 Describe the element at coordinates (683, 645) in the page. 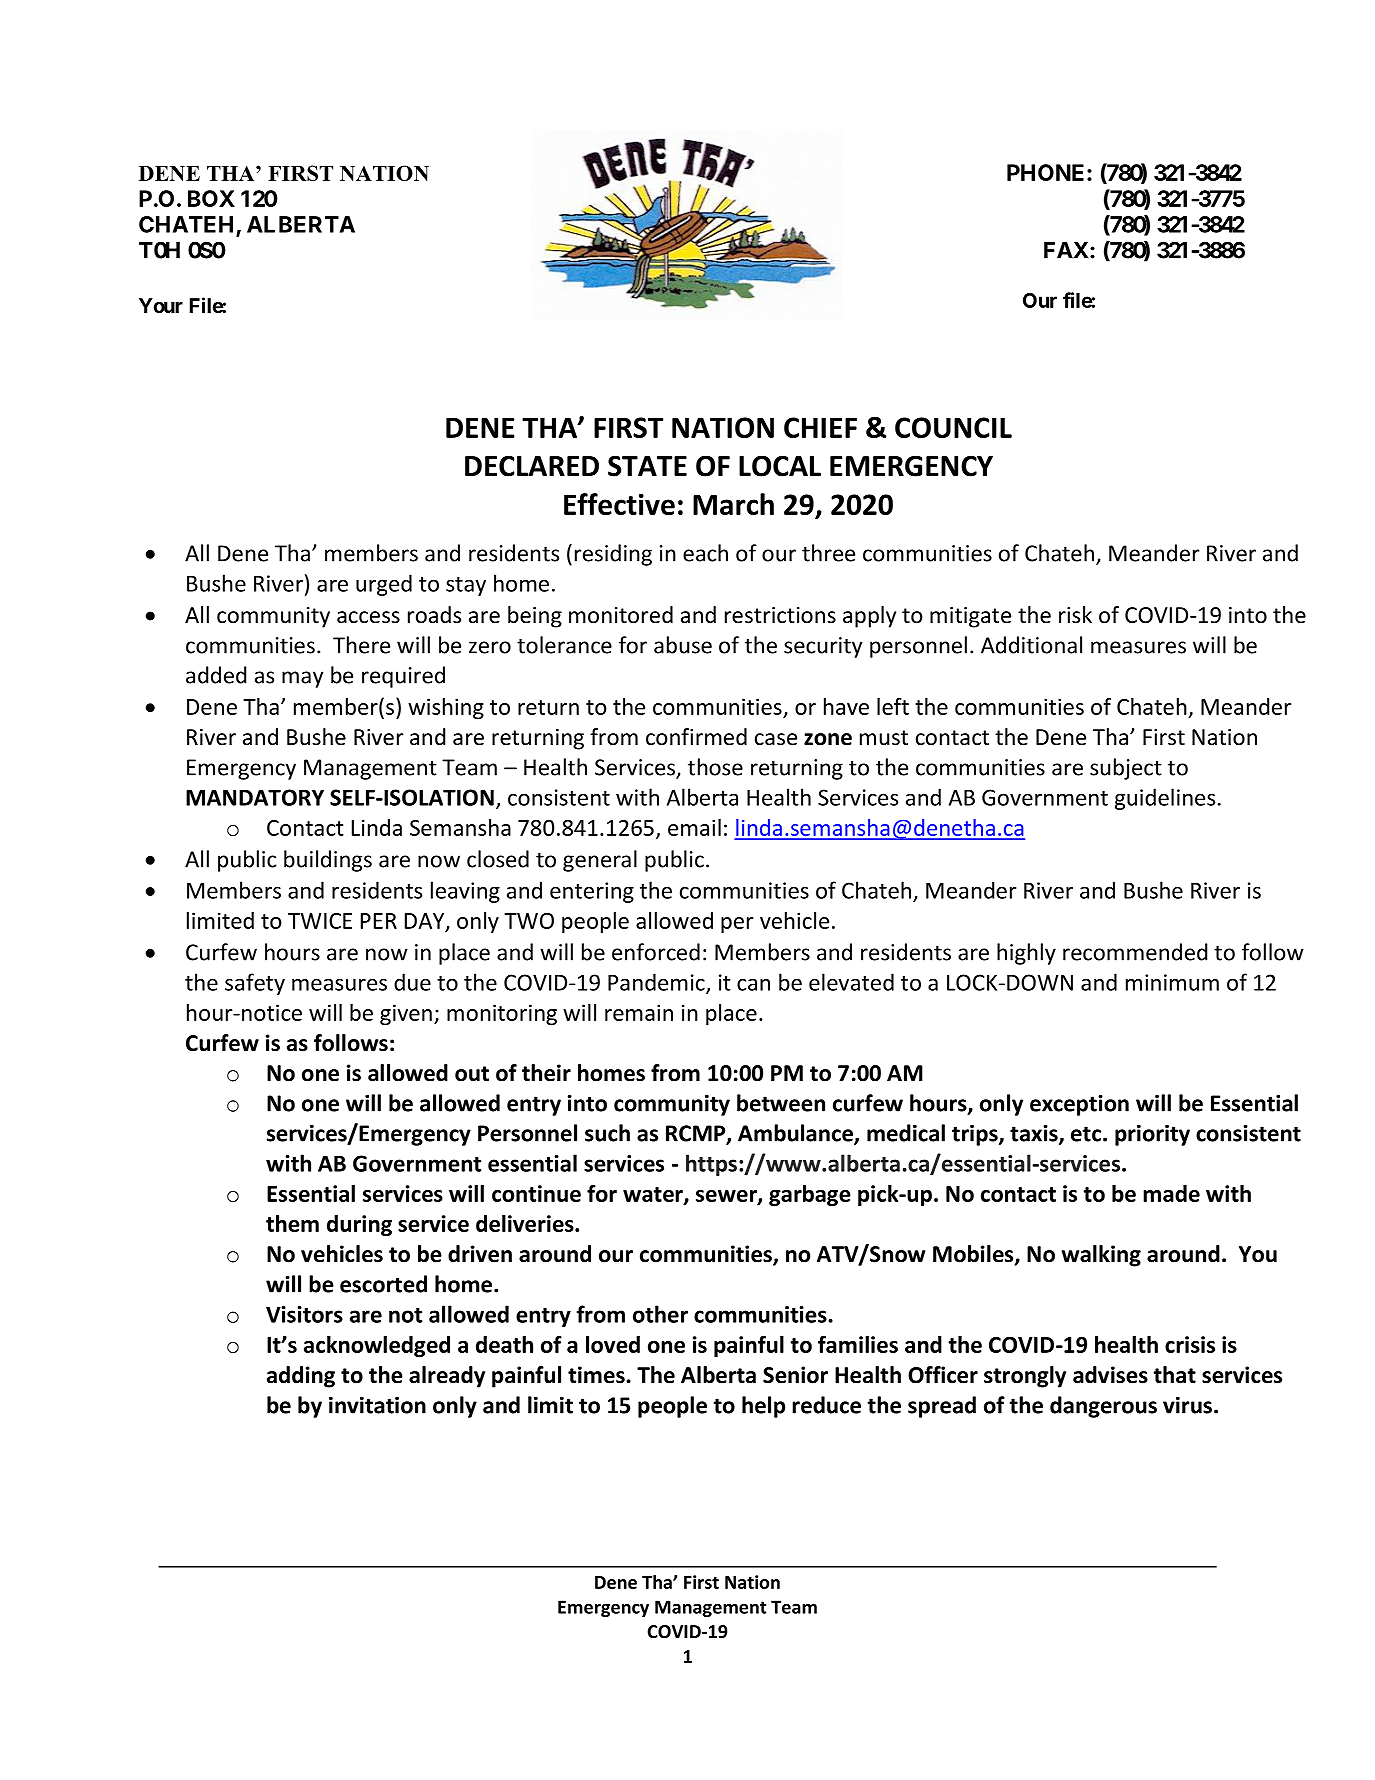

I see `abuse` at that location.
